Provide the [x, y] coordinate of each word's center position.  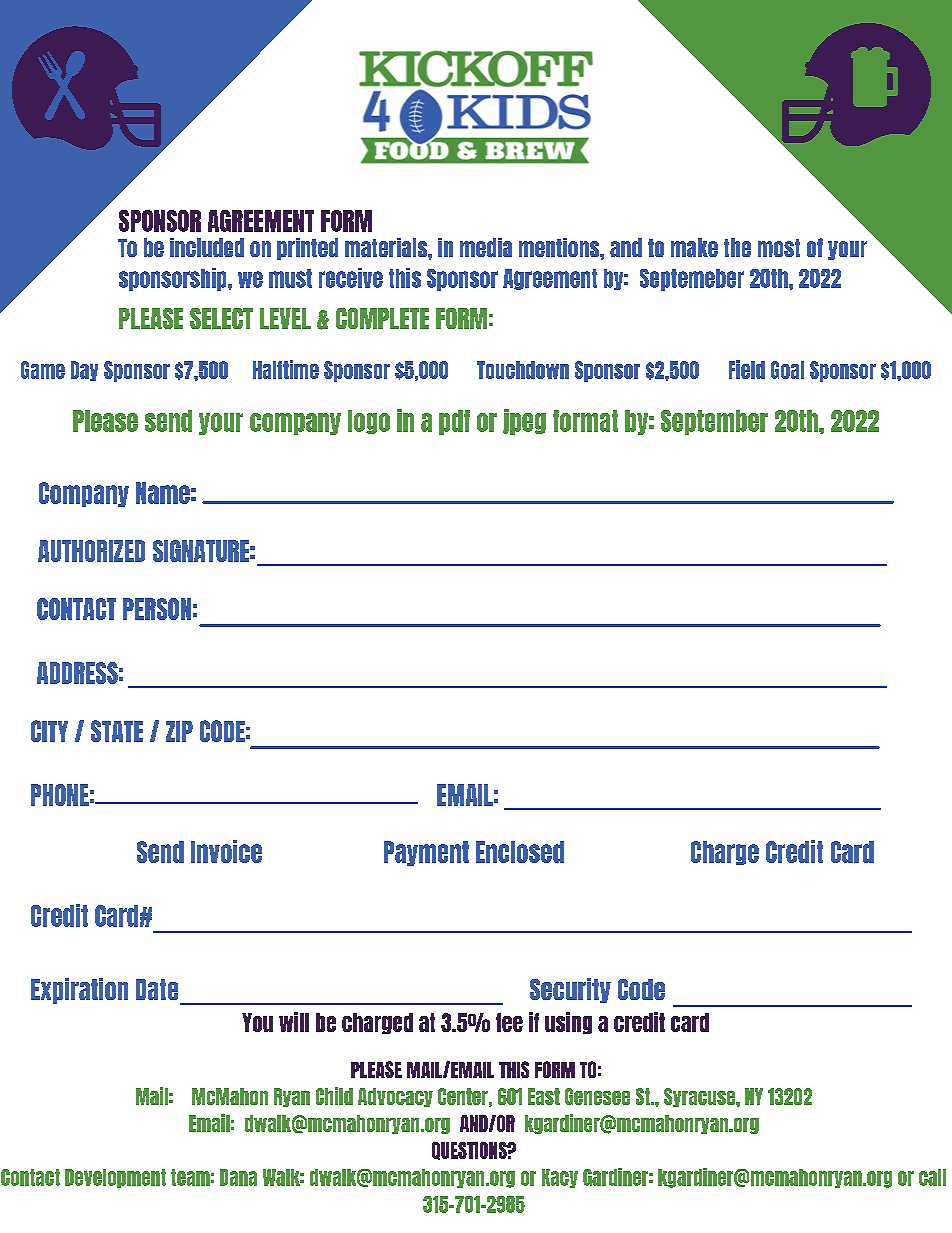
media [486, 247]
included [207, 247]
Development [115, 1178]
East [544, 1096]
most [779, 248]
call [932, 1177]
